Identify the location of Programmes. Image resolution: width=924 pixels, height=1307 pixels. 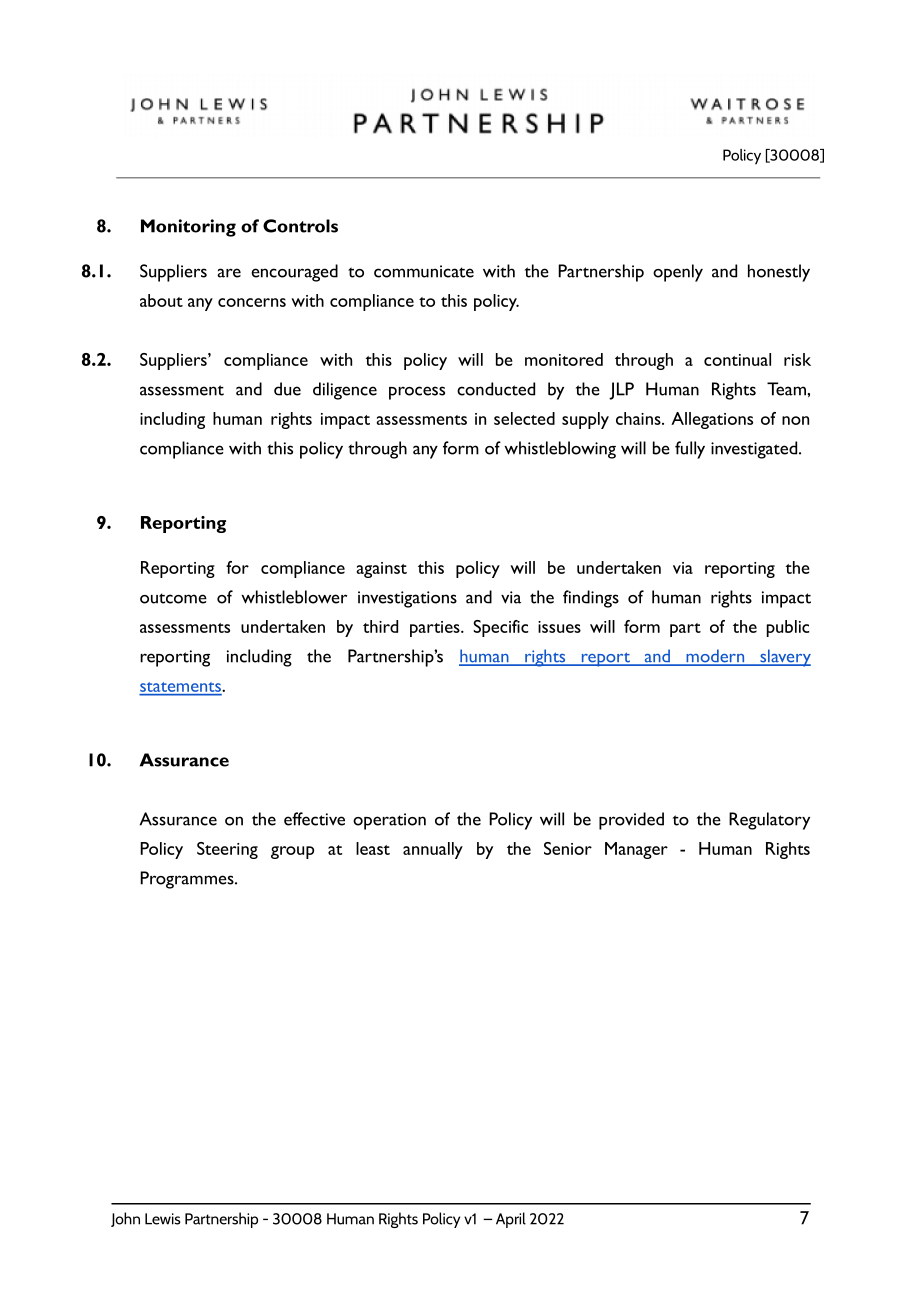
(188, 880).
